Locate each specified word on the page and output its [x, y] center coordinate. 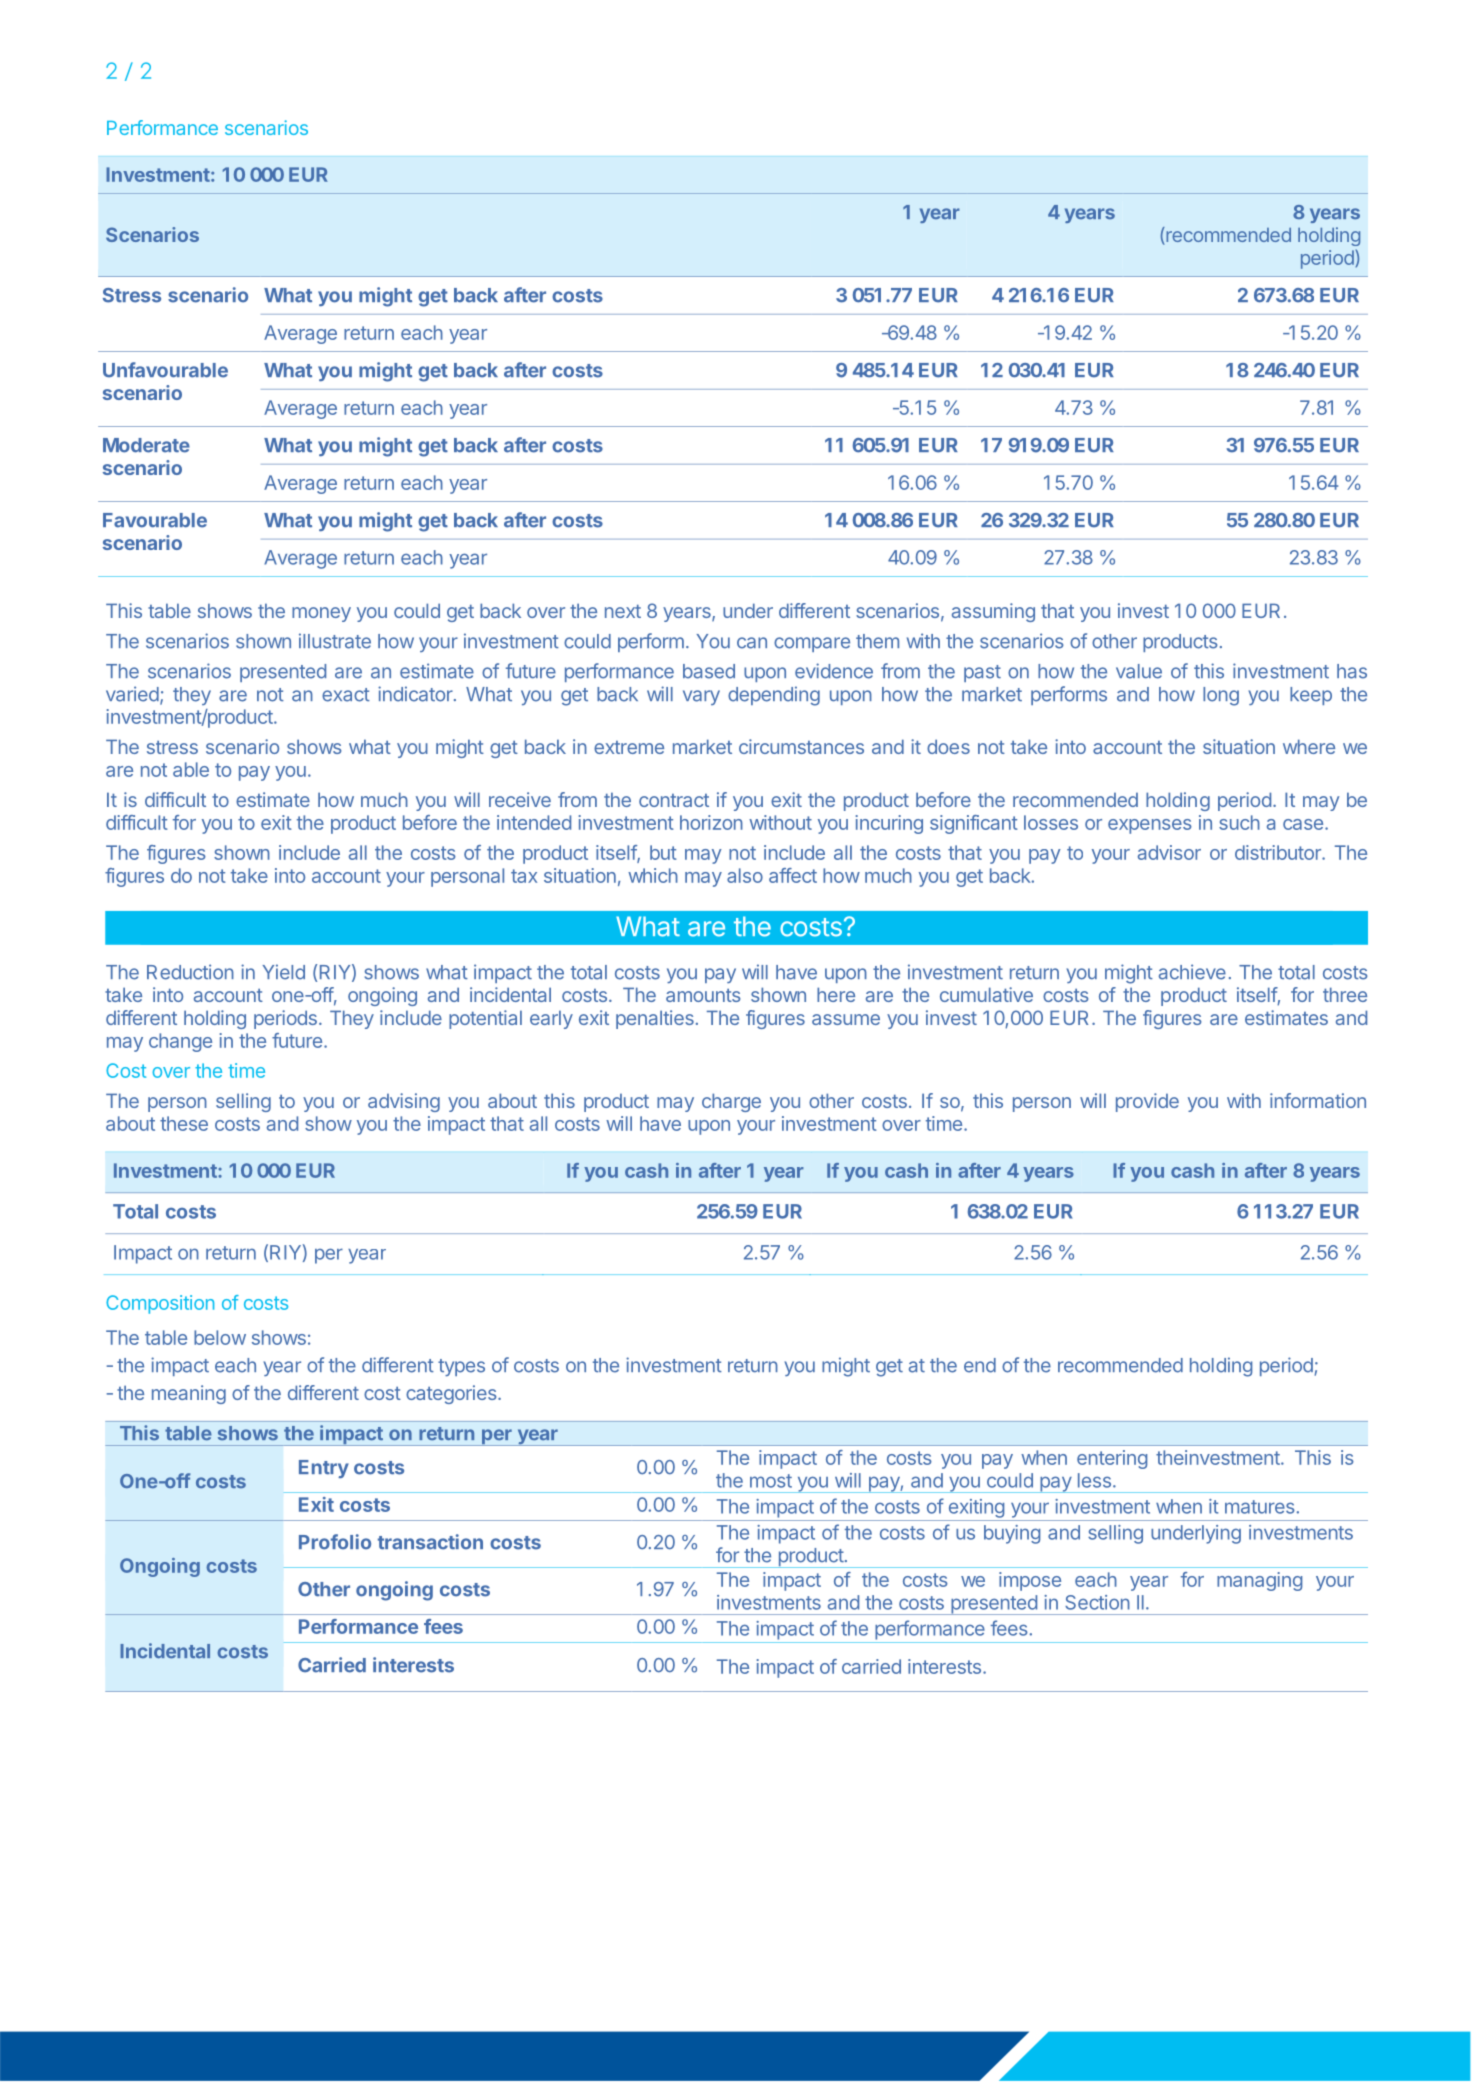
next [623, 611]
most [771, 1481]
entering [1112, 1459]
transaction [430, 1542]
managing [1259, 1581]
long [1221, 696]
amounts [703, 995]
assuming [993, 612]
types [461, 1367]
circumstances [801, 746]
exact [346, 695]
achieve [1192, 972]
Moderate [146, 445]
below [220, 1337]
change [180, 1042]
